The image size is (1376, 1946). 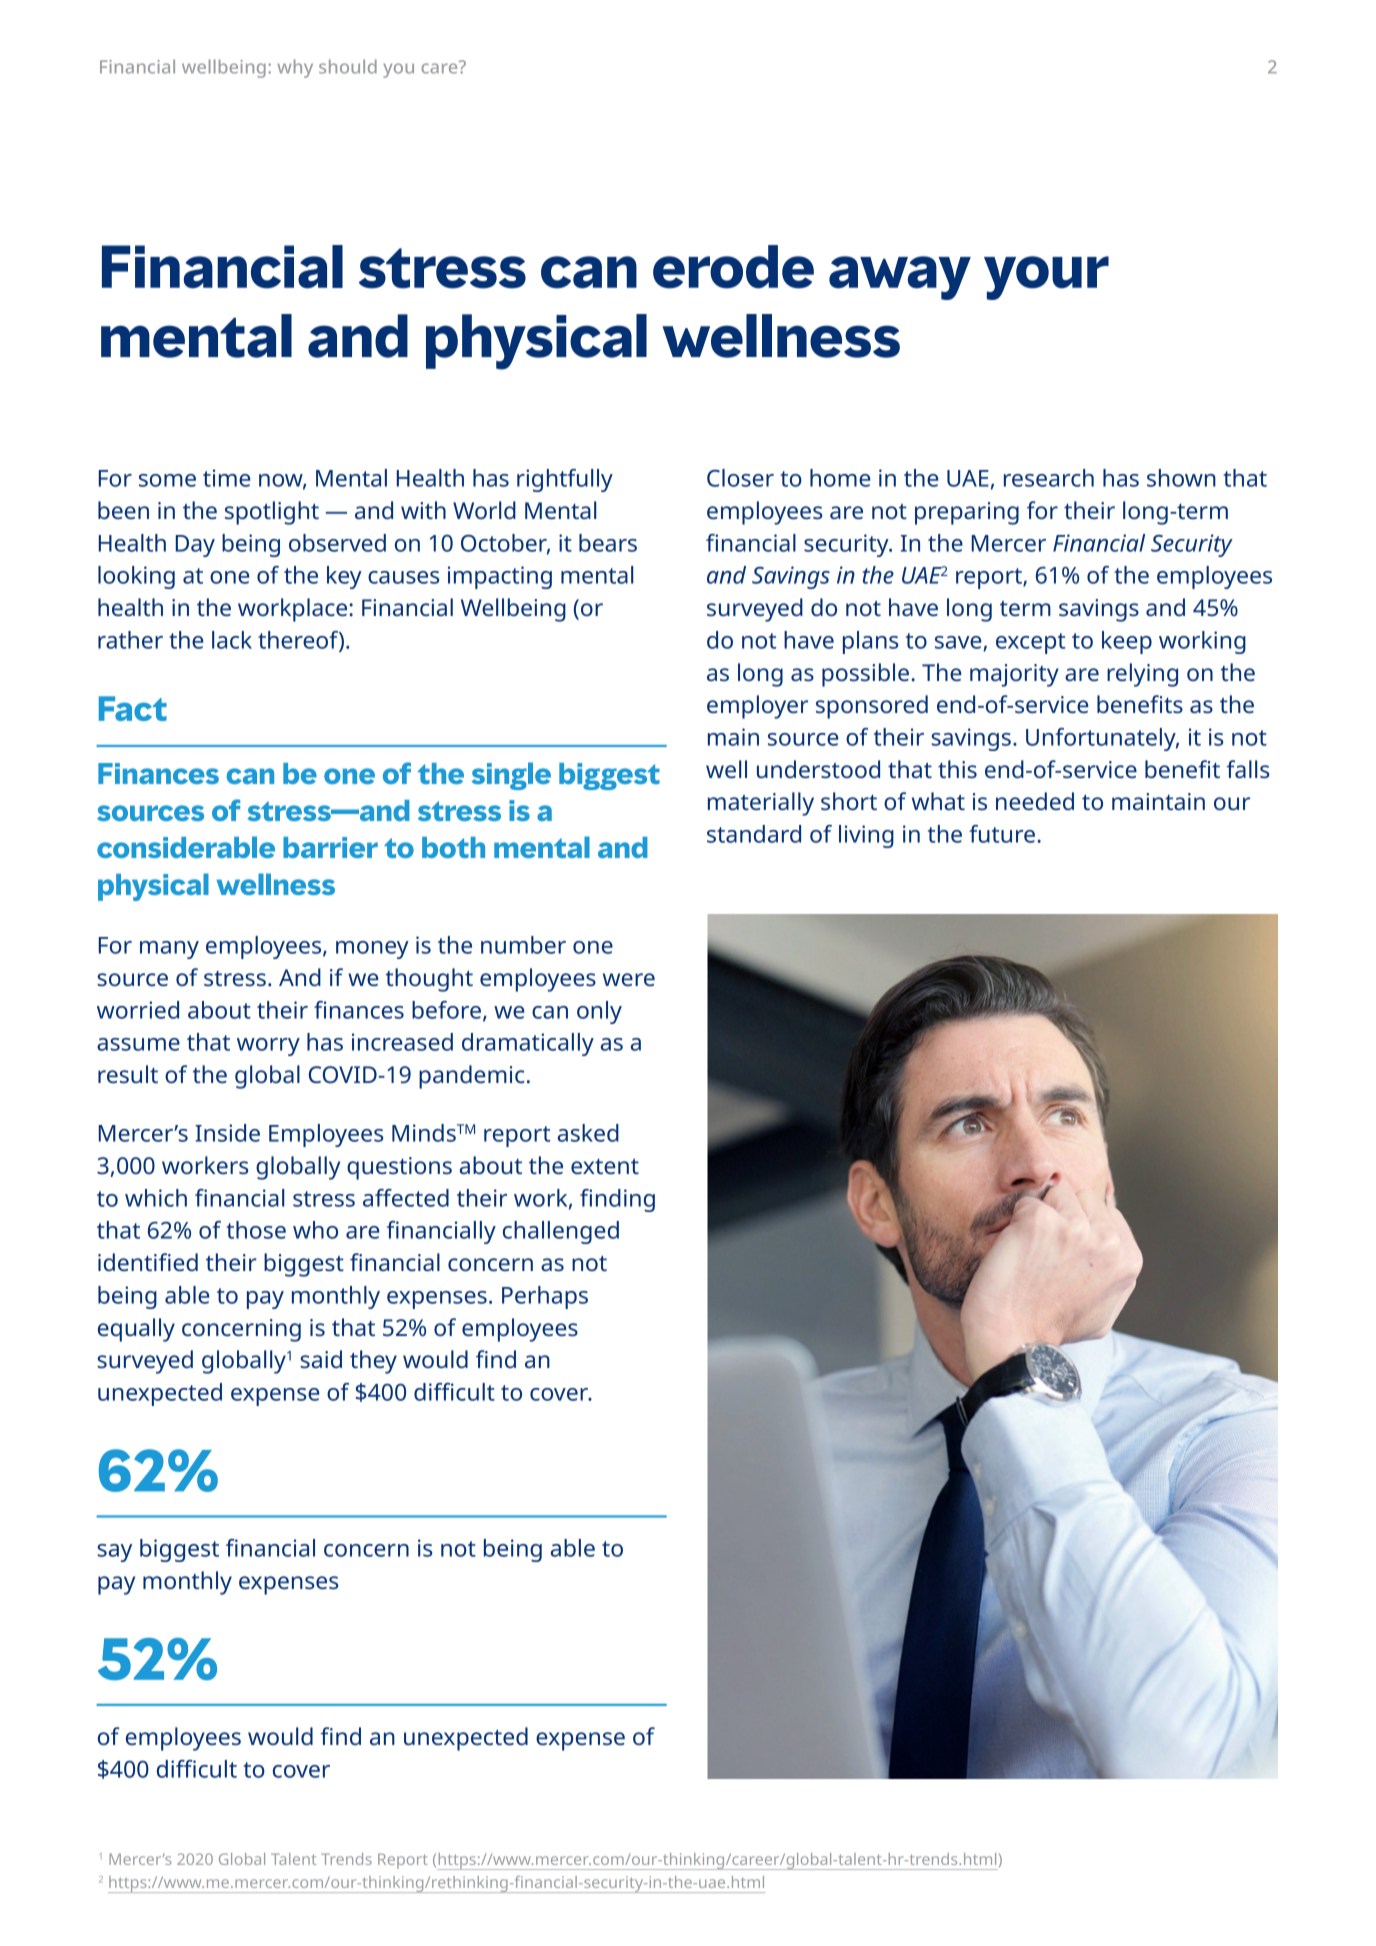 What do you see at coordinates (733, 267) in the screenshot?
I see `erode` at bounding box center [733, 267].
